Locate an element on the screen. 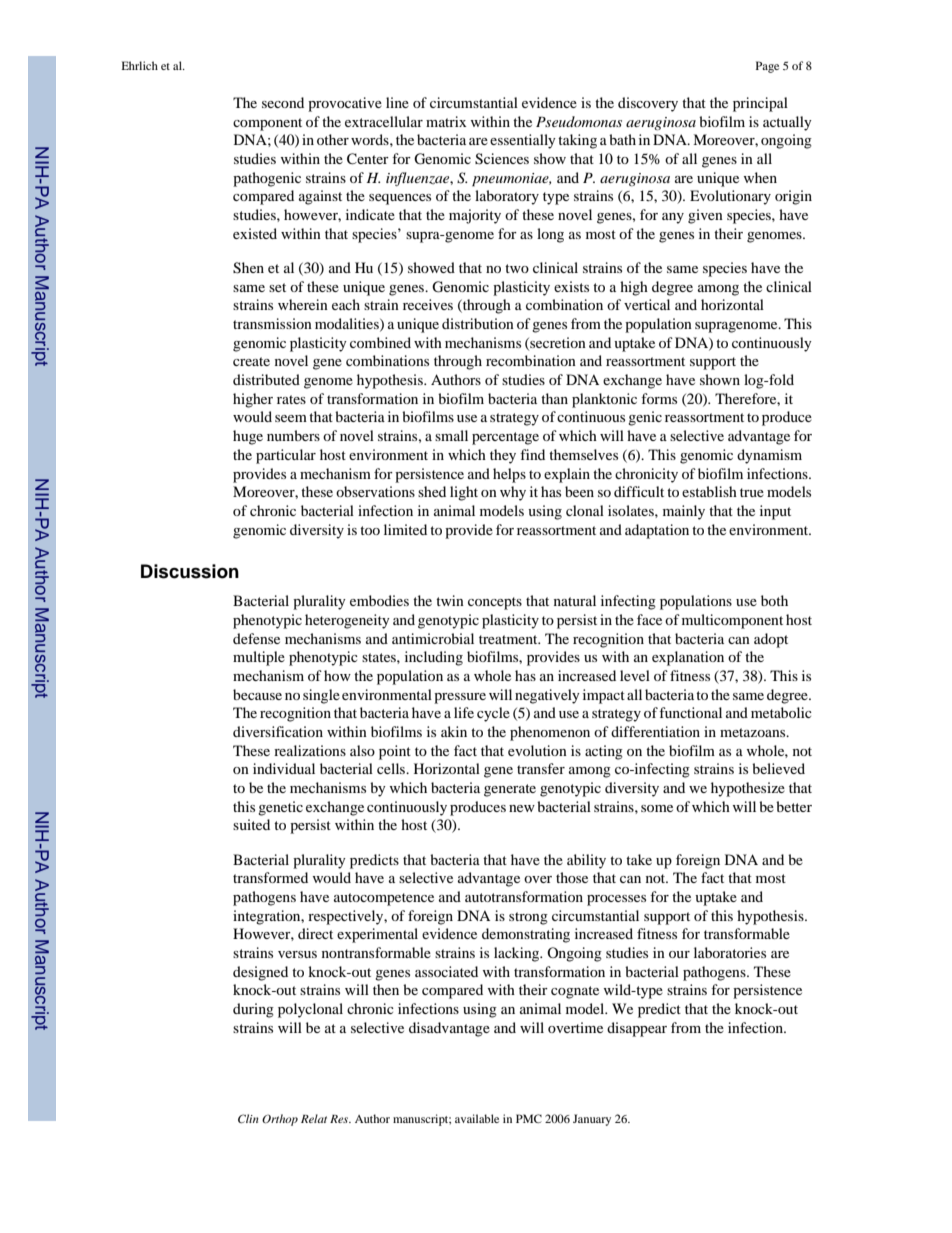  during is located at coordinates (253, 1010).
